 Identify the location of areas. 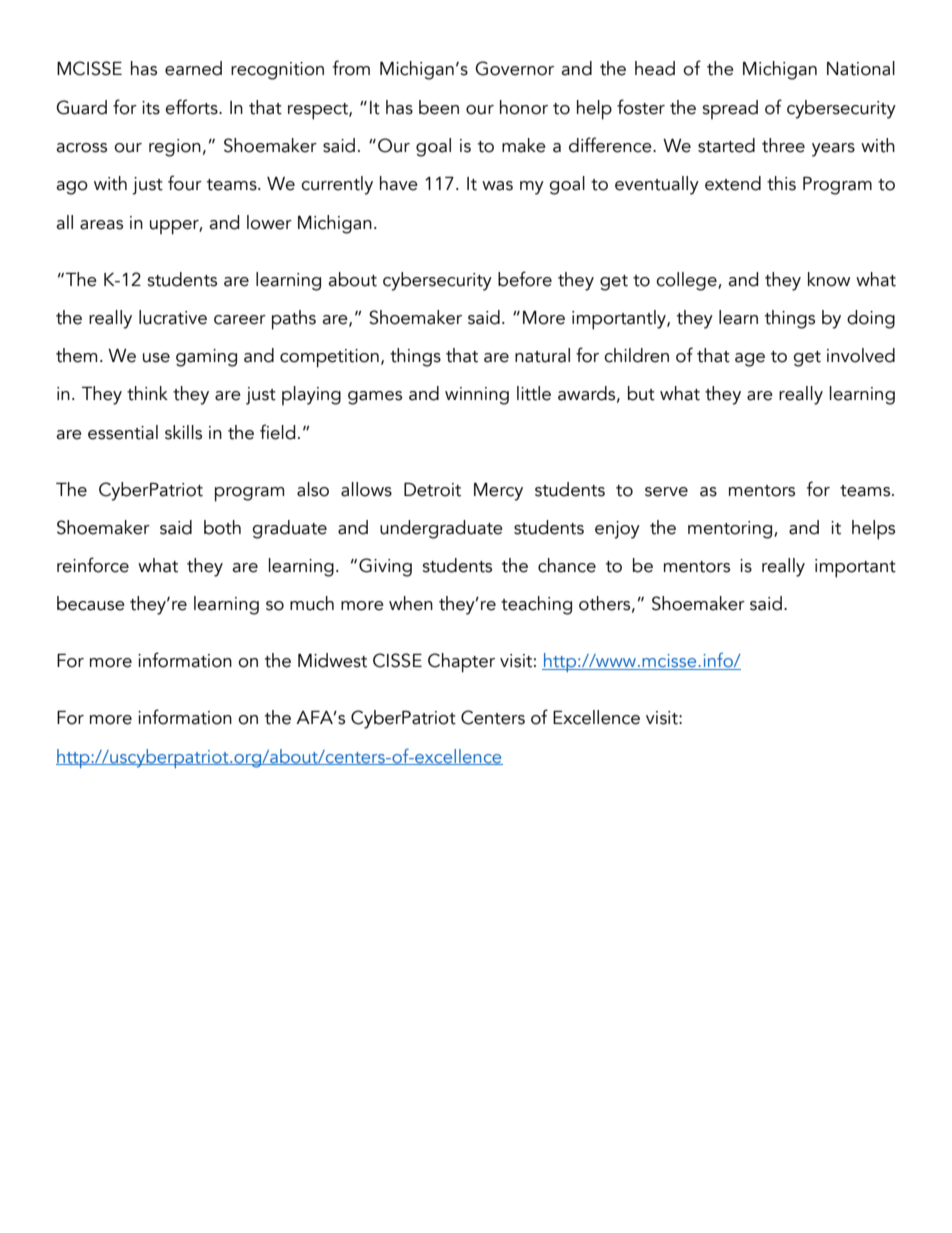
(101, 225).
